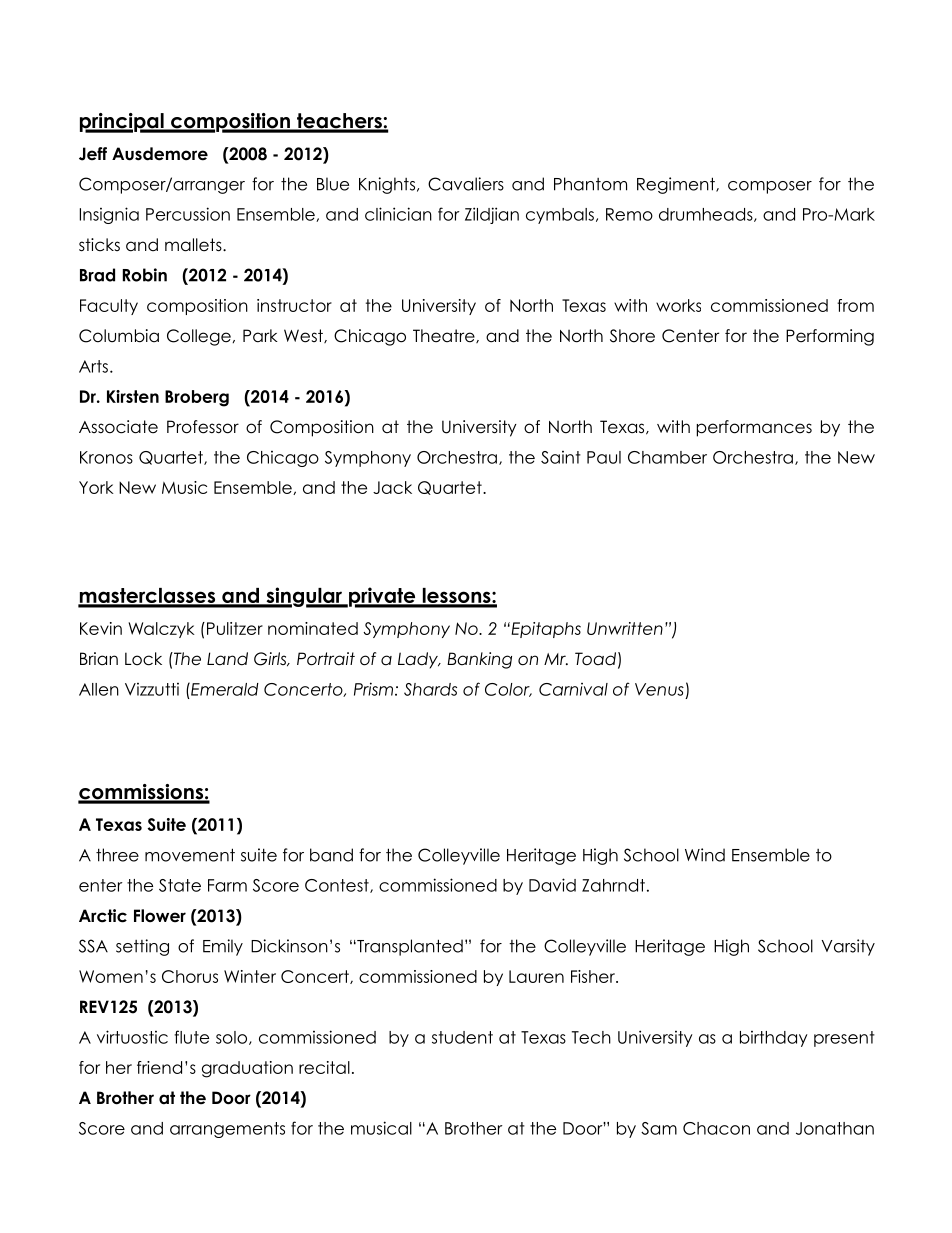  Describe the element at coordinates (754, 428) in the screenshot. I see `performances` at that location.
